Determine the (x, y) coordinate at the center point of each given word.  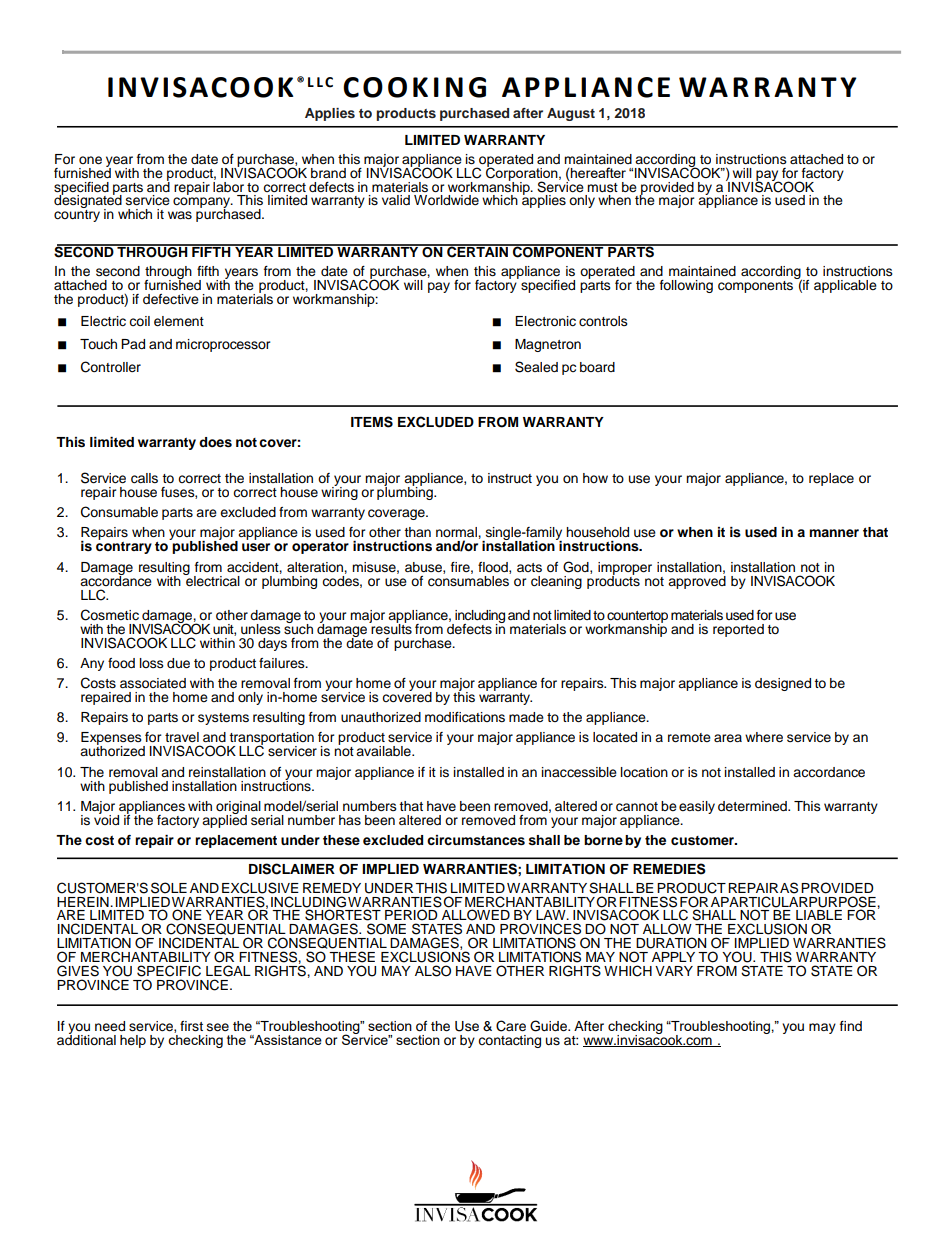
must (602, 187)
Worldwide (446, 200)
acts (529, 567)
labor (228, 185)
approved (697, 581)
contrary (124, 546)
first (191, 1026)
